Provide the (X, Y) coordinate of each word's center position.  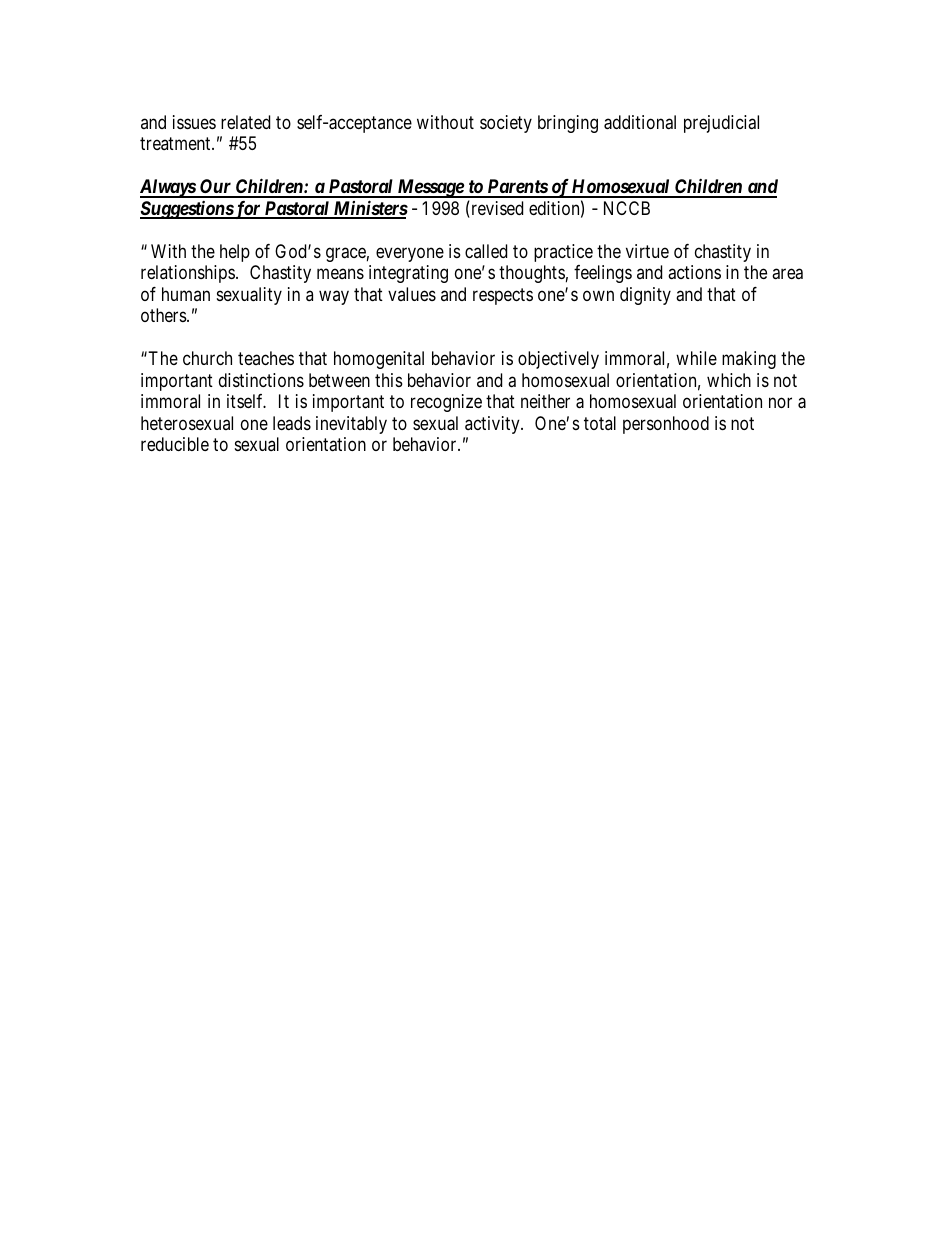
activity (493, 425)
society (506, 124)
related (245, 122)
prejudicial (721, 124)
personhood (666, 425)
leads (292, 423)
